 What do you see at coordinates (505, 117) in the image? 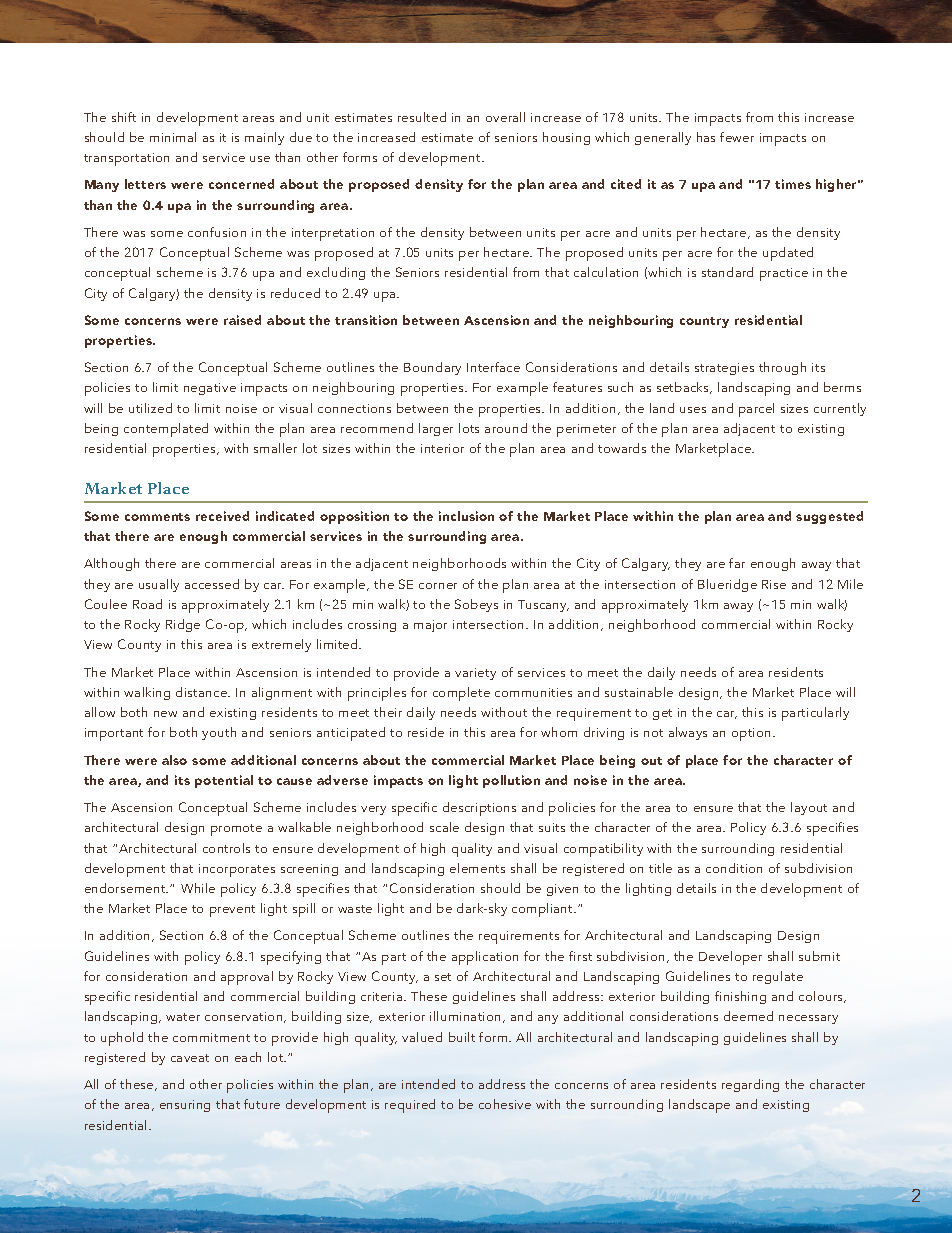
I see `overall` at bounding box center [505, 117].
